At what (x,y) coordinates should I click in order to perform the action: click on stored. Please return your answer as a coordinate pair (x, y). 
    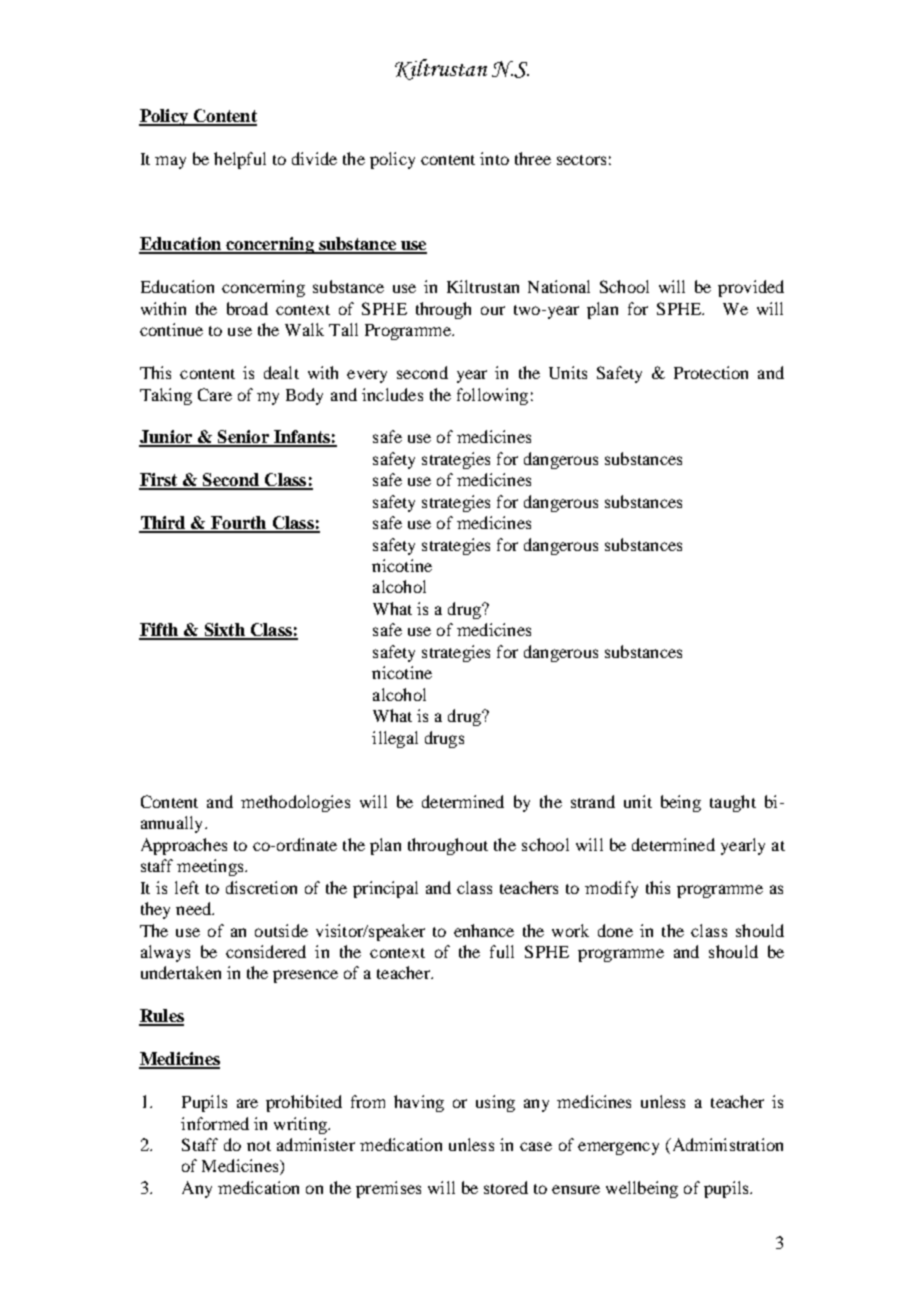
    Looking at the image, I should click on (506, 1187).
